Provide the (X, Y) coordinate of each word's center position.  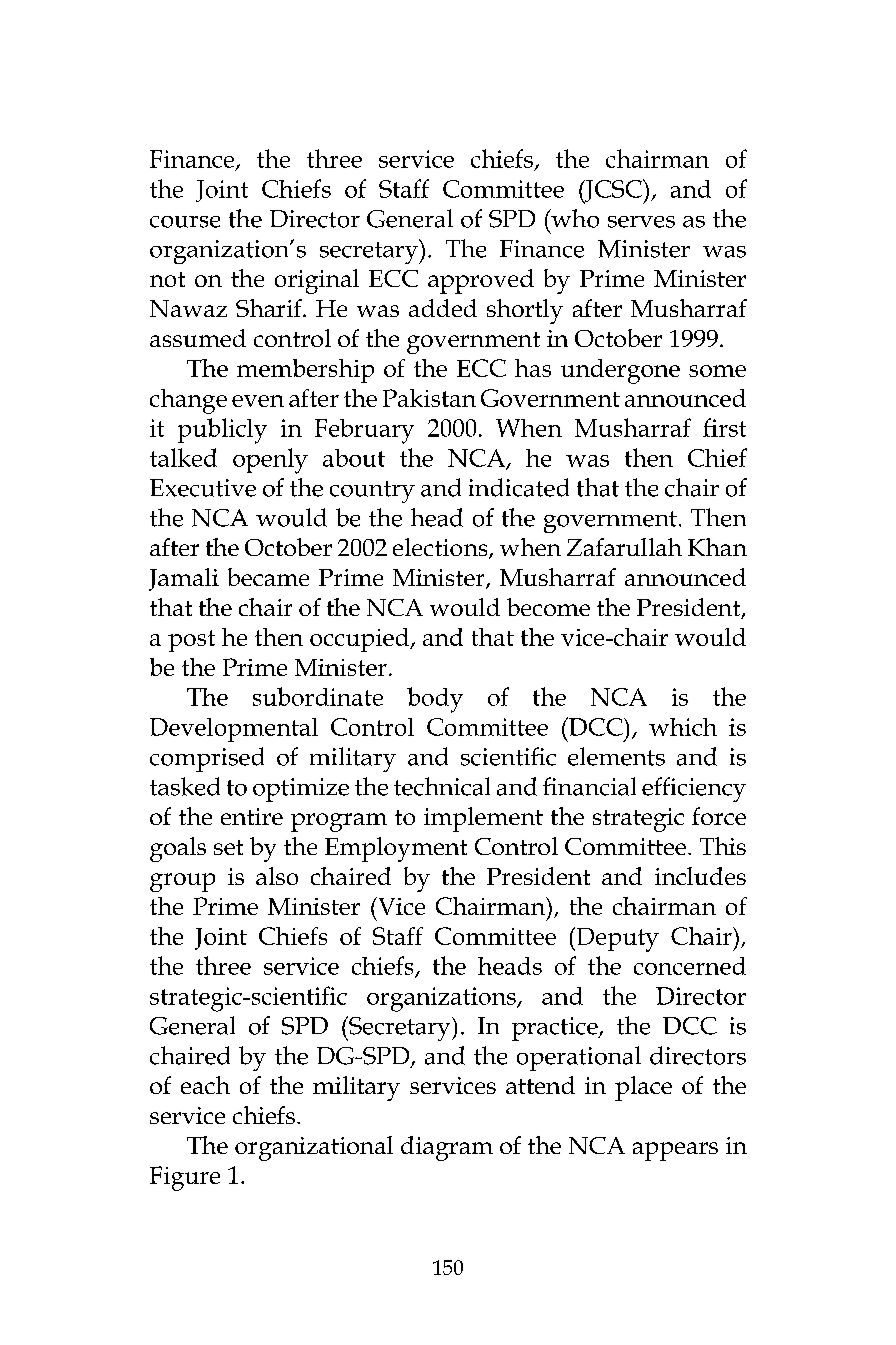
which (683, 727)
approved (481, 281)
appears (675, 1151)
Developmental (234, 730)
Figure (185, 1178)
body (435, 700)
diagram (447, 1148)
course (185, 222)
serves (641, 222)
